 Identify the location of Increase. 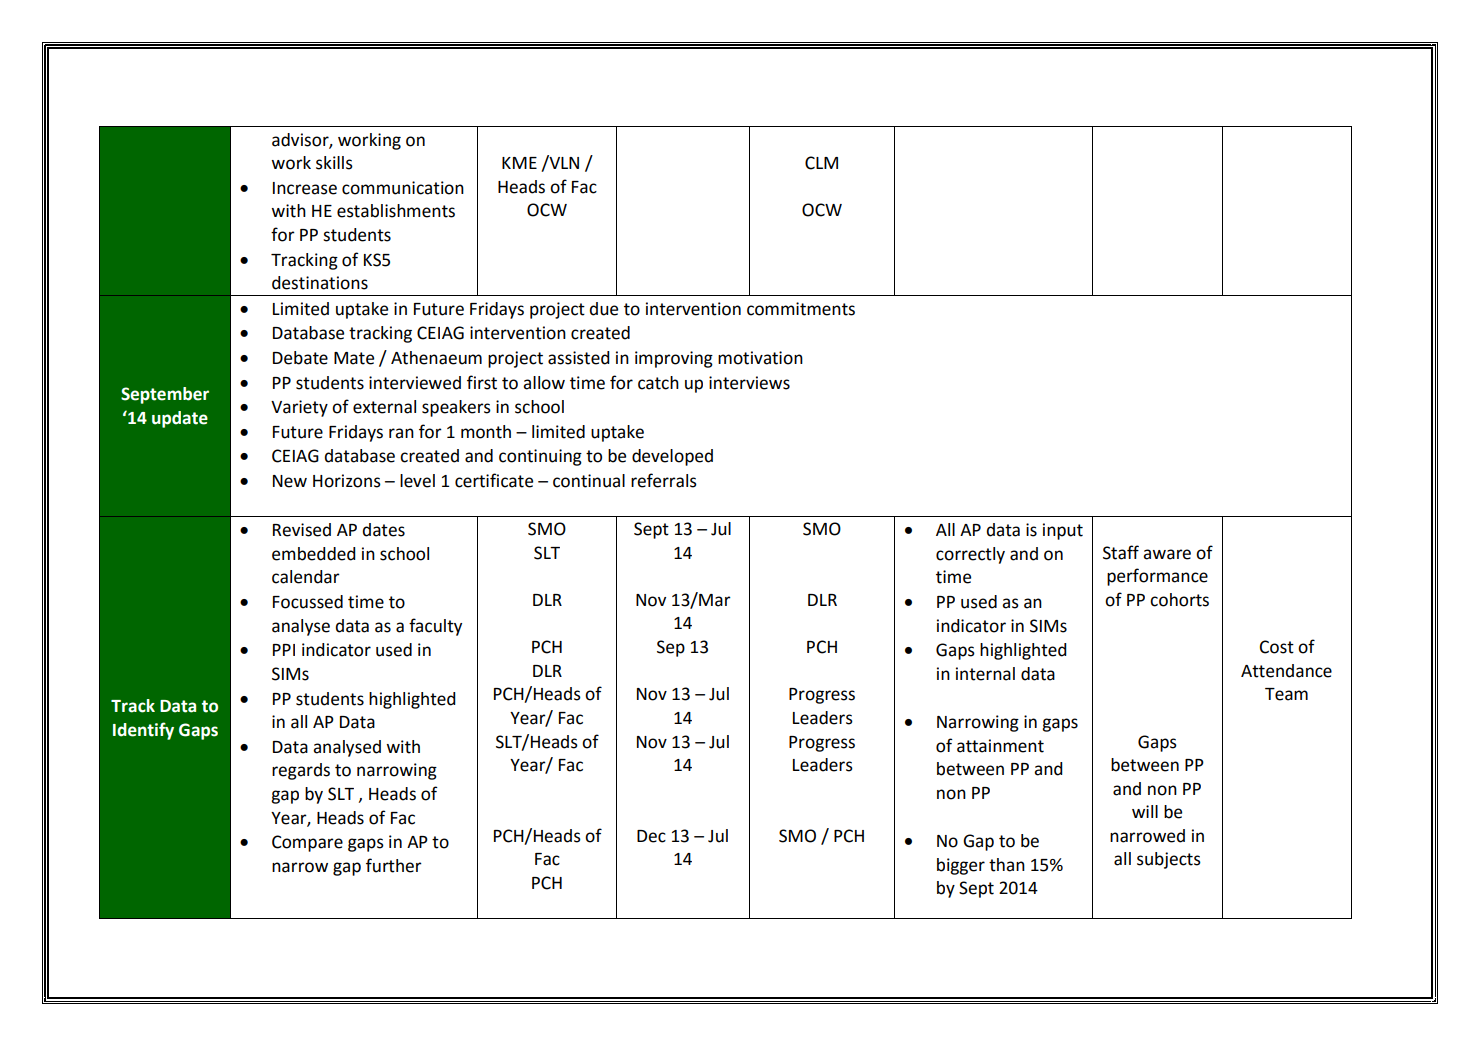
(305, 188).
